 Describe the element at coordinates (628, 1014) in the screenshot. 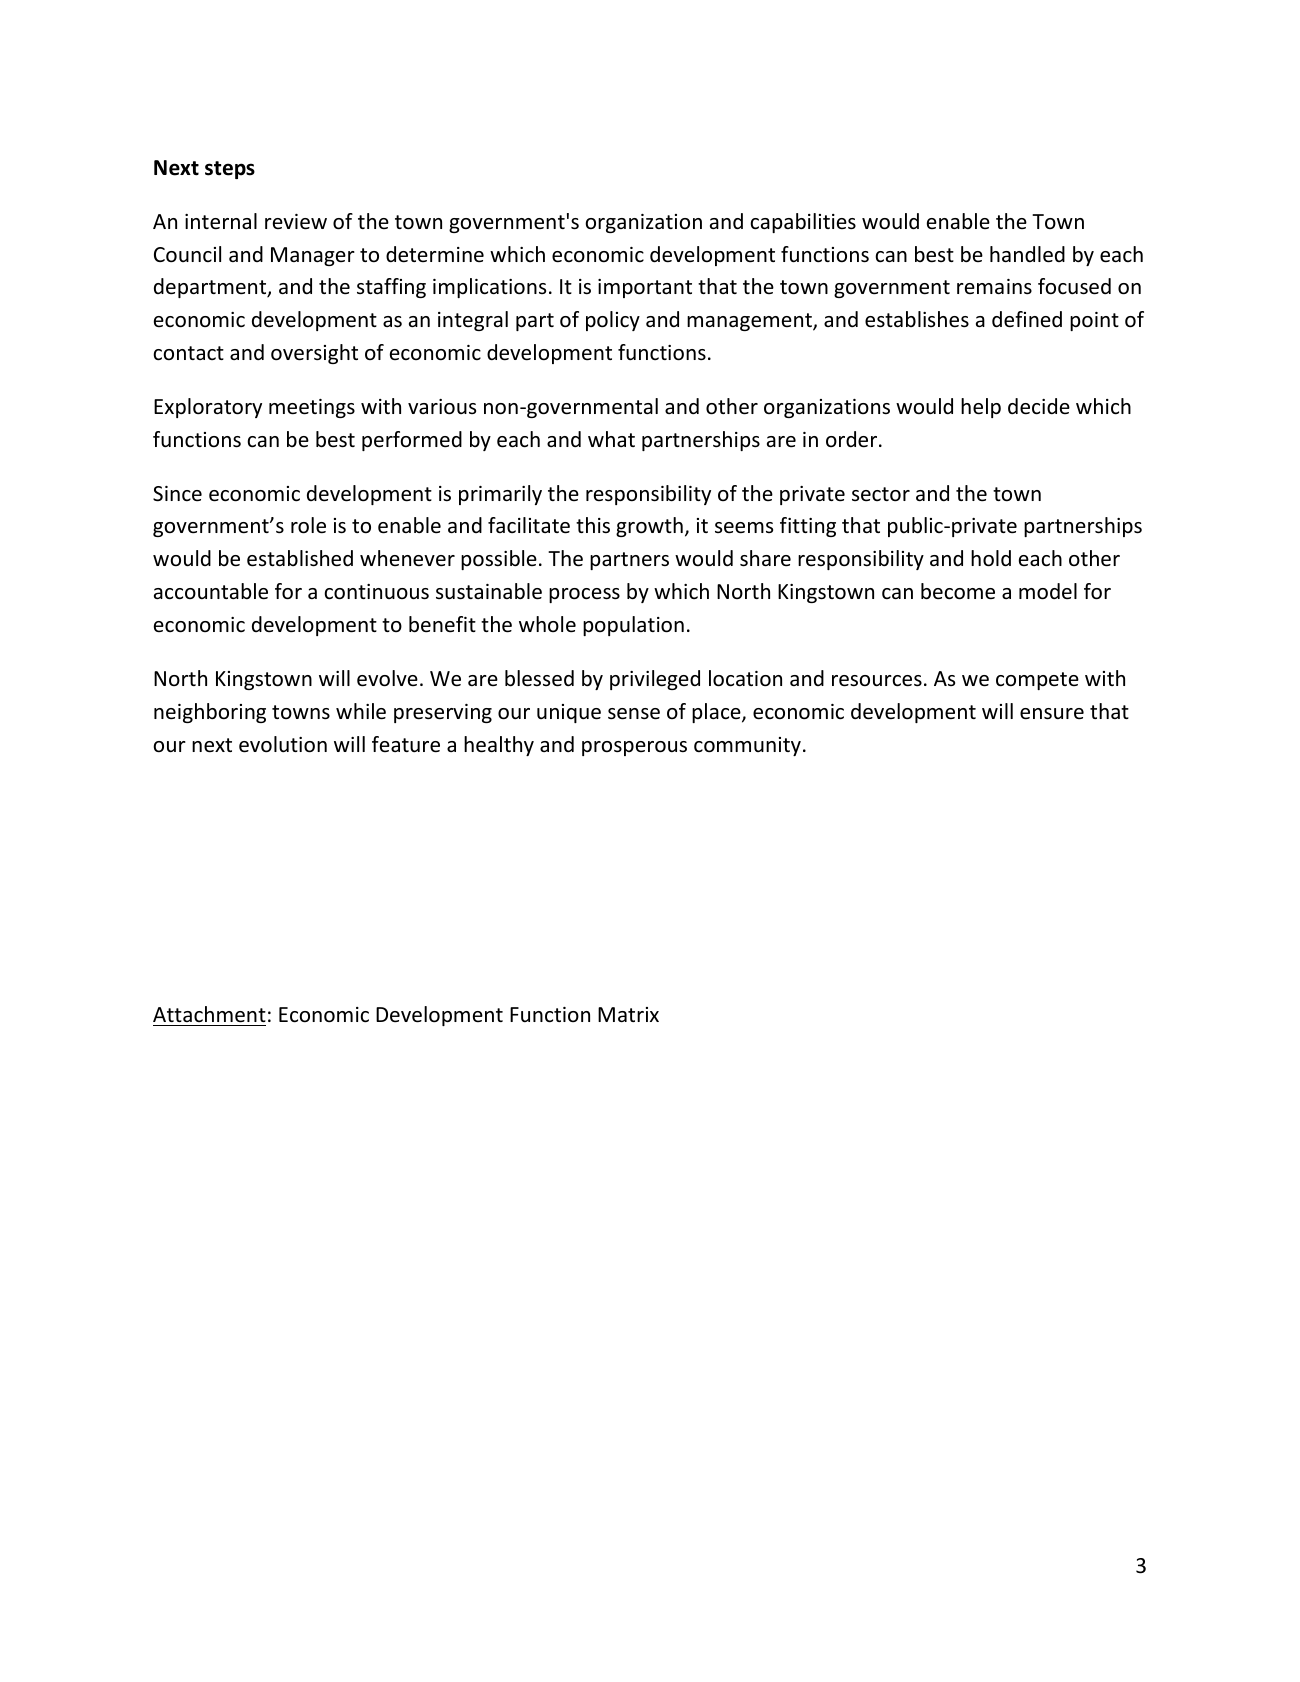

I see `Matrix` at that location.
